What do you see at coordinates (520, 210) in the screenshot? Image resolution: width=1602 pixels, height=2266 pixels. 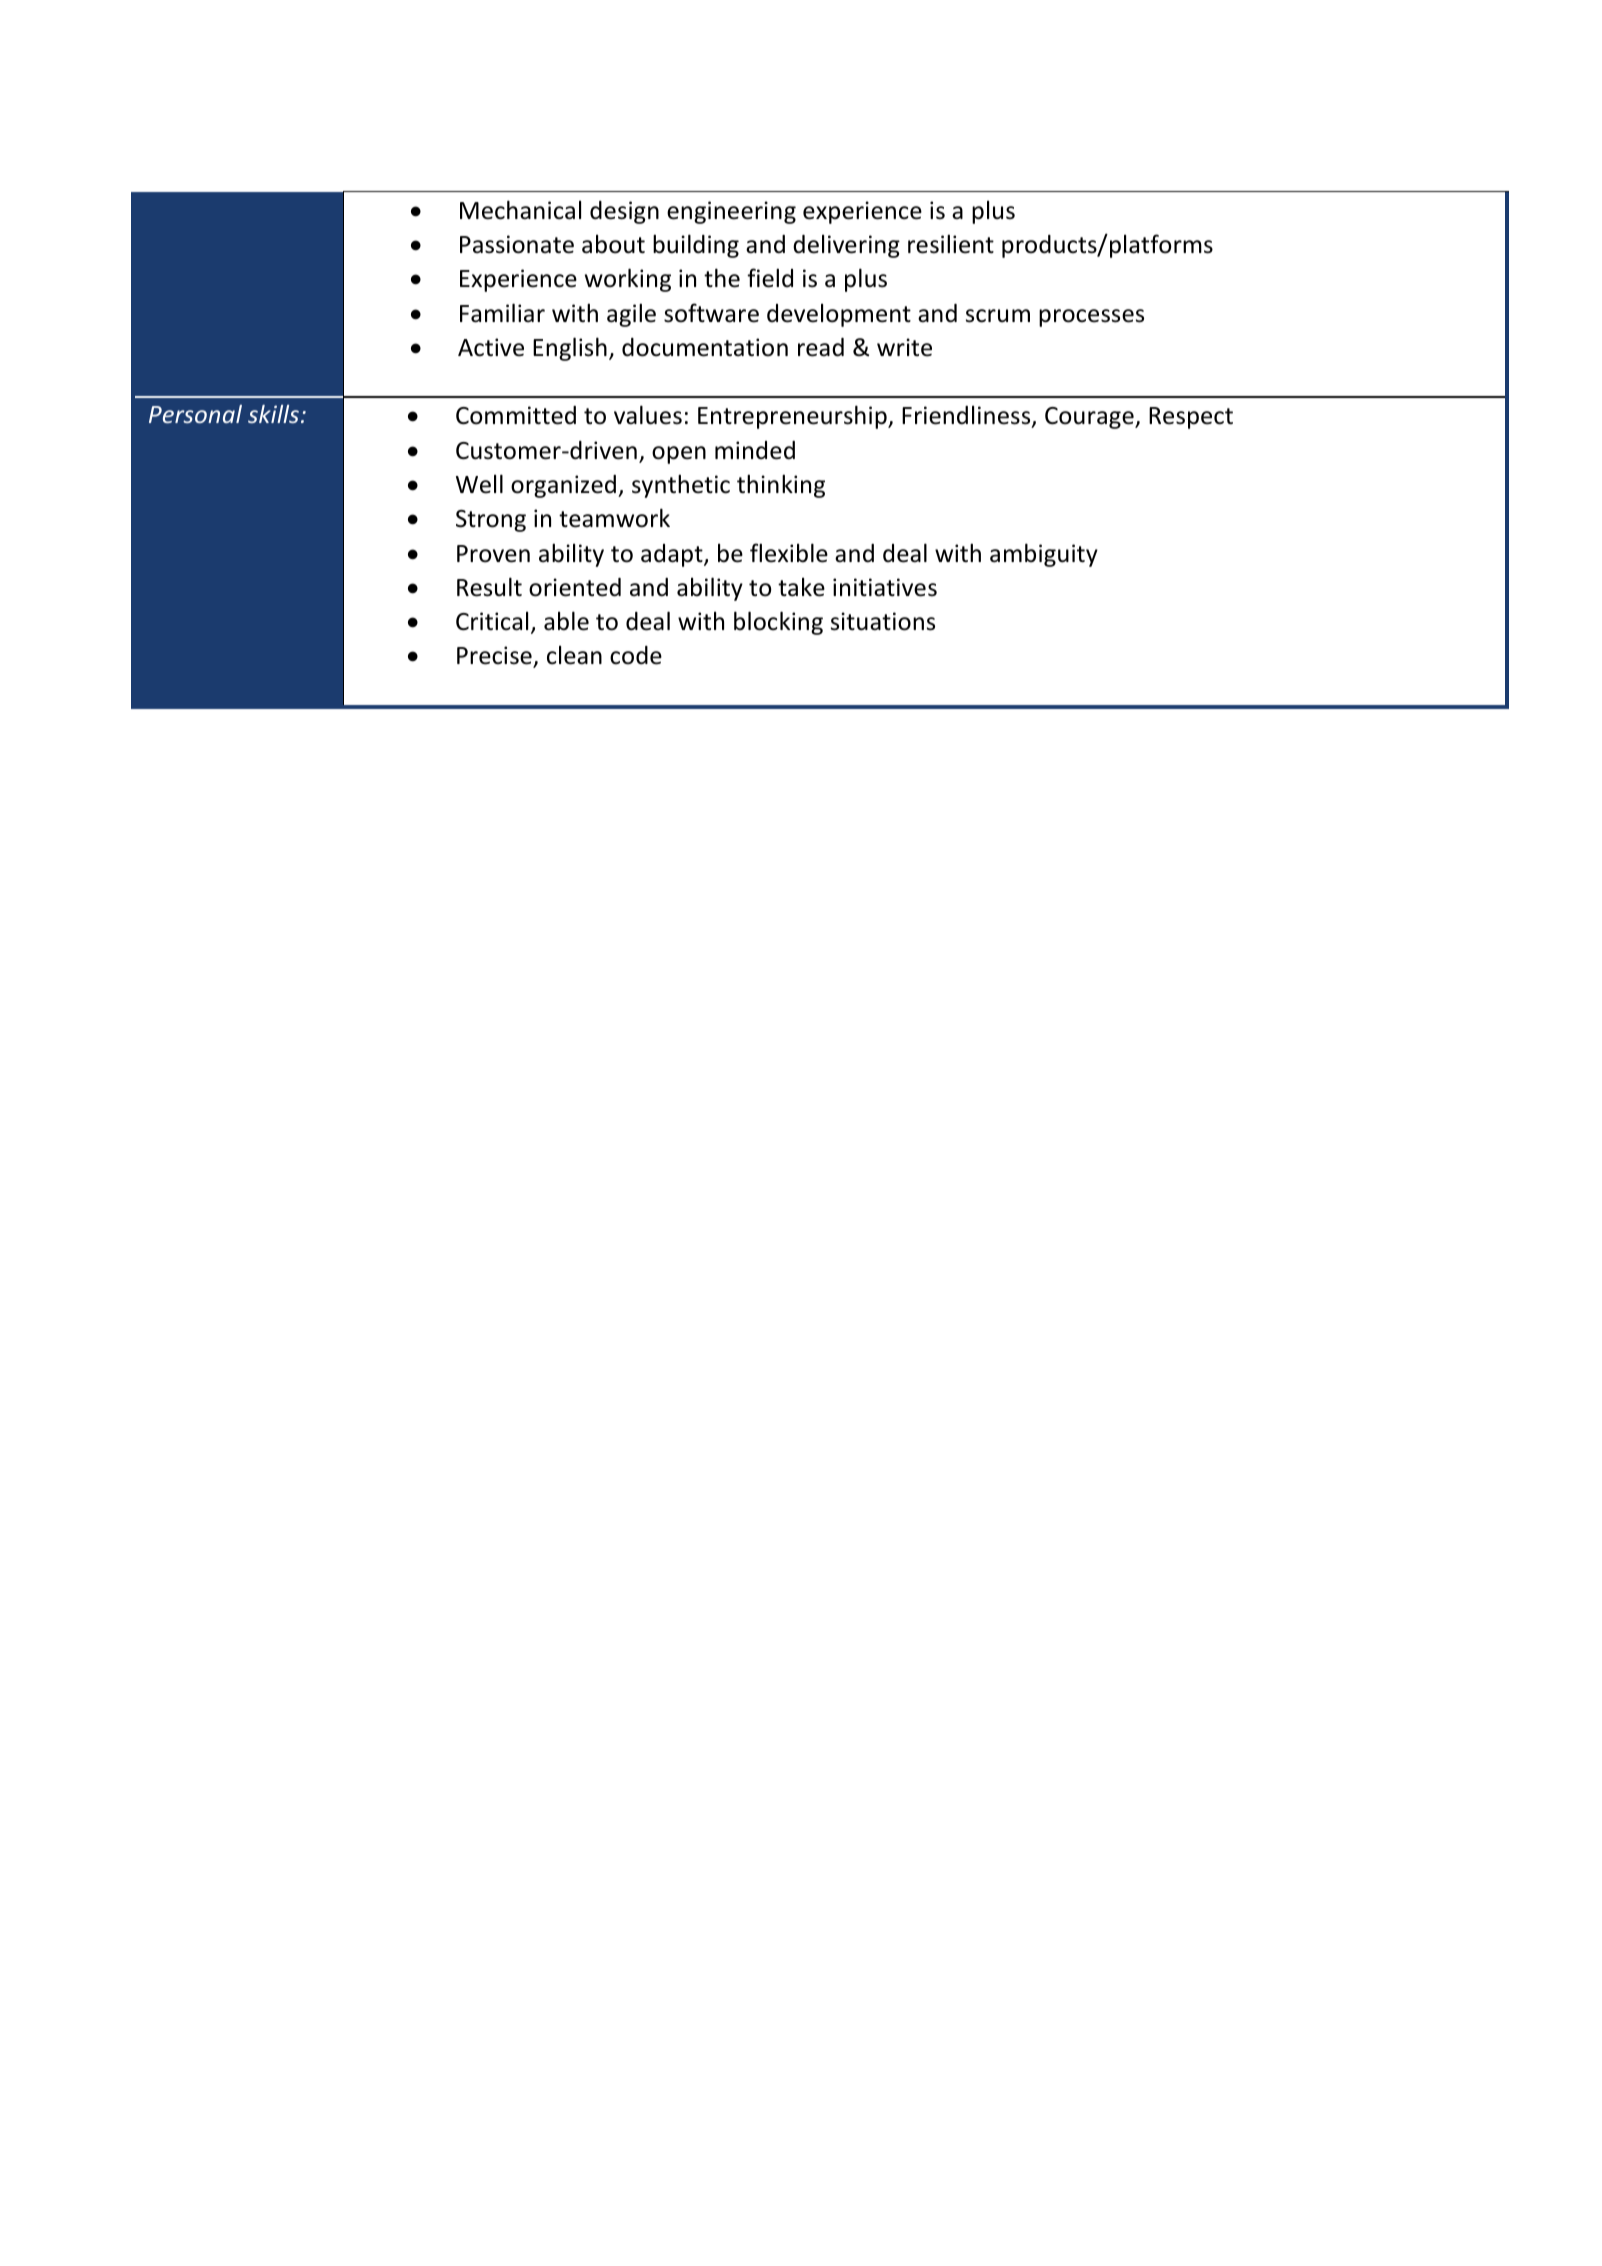 I see `Mechanical` at bounding box center [520, 210].
